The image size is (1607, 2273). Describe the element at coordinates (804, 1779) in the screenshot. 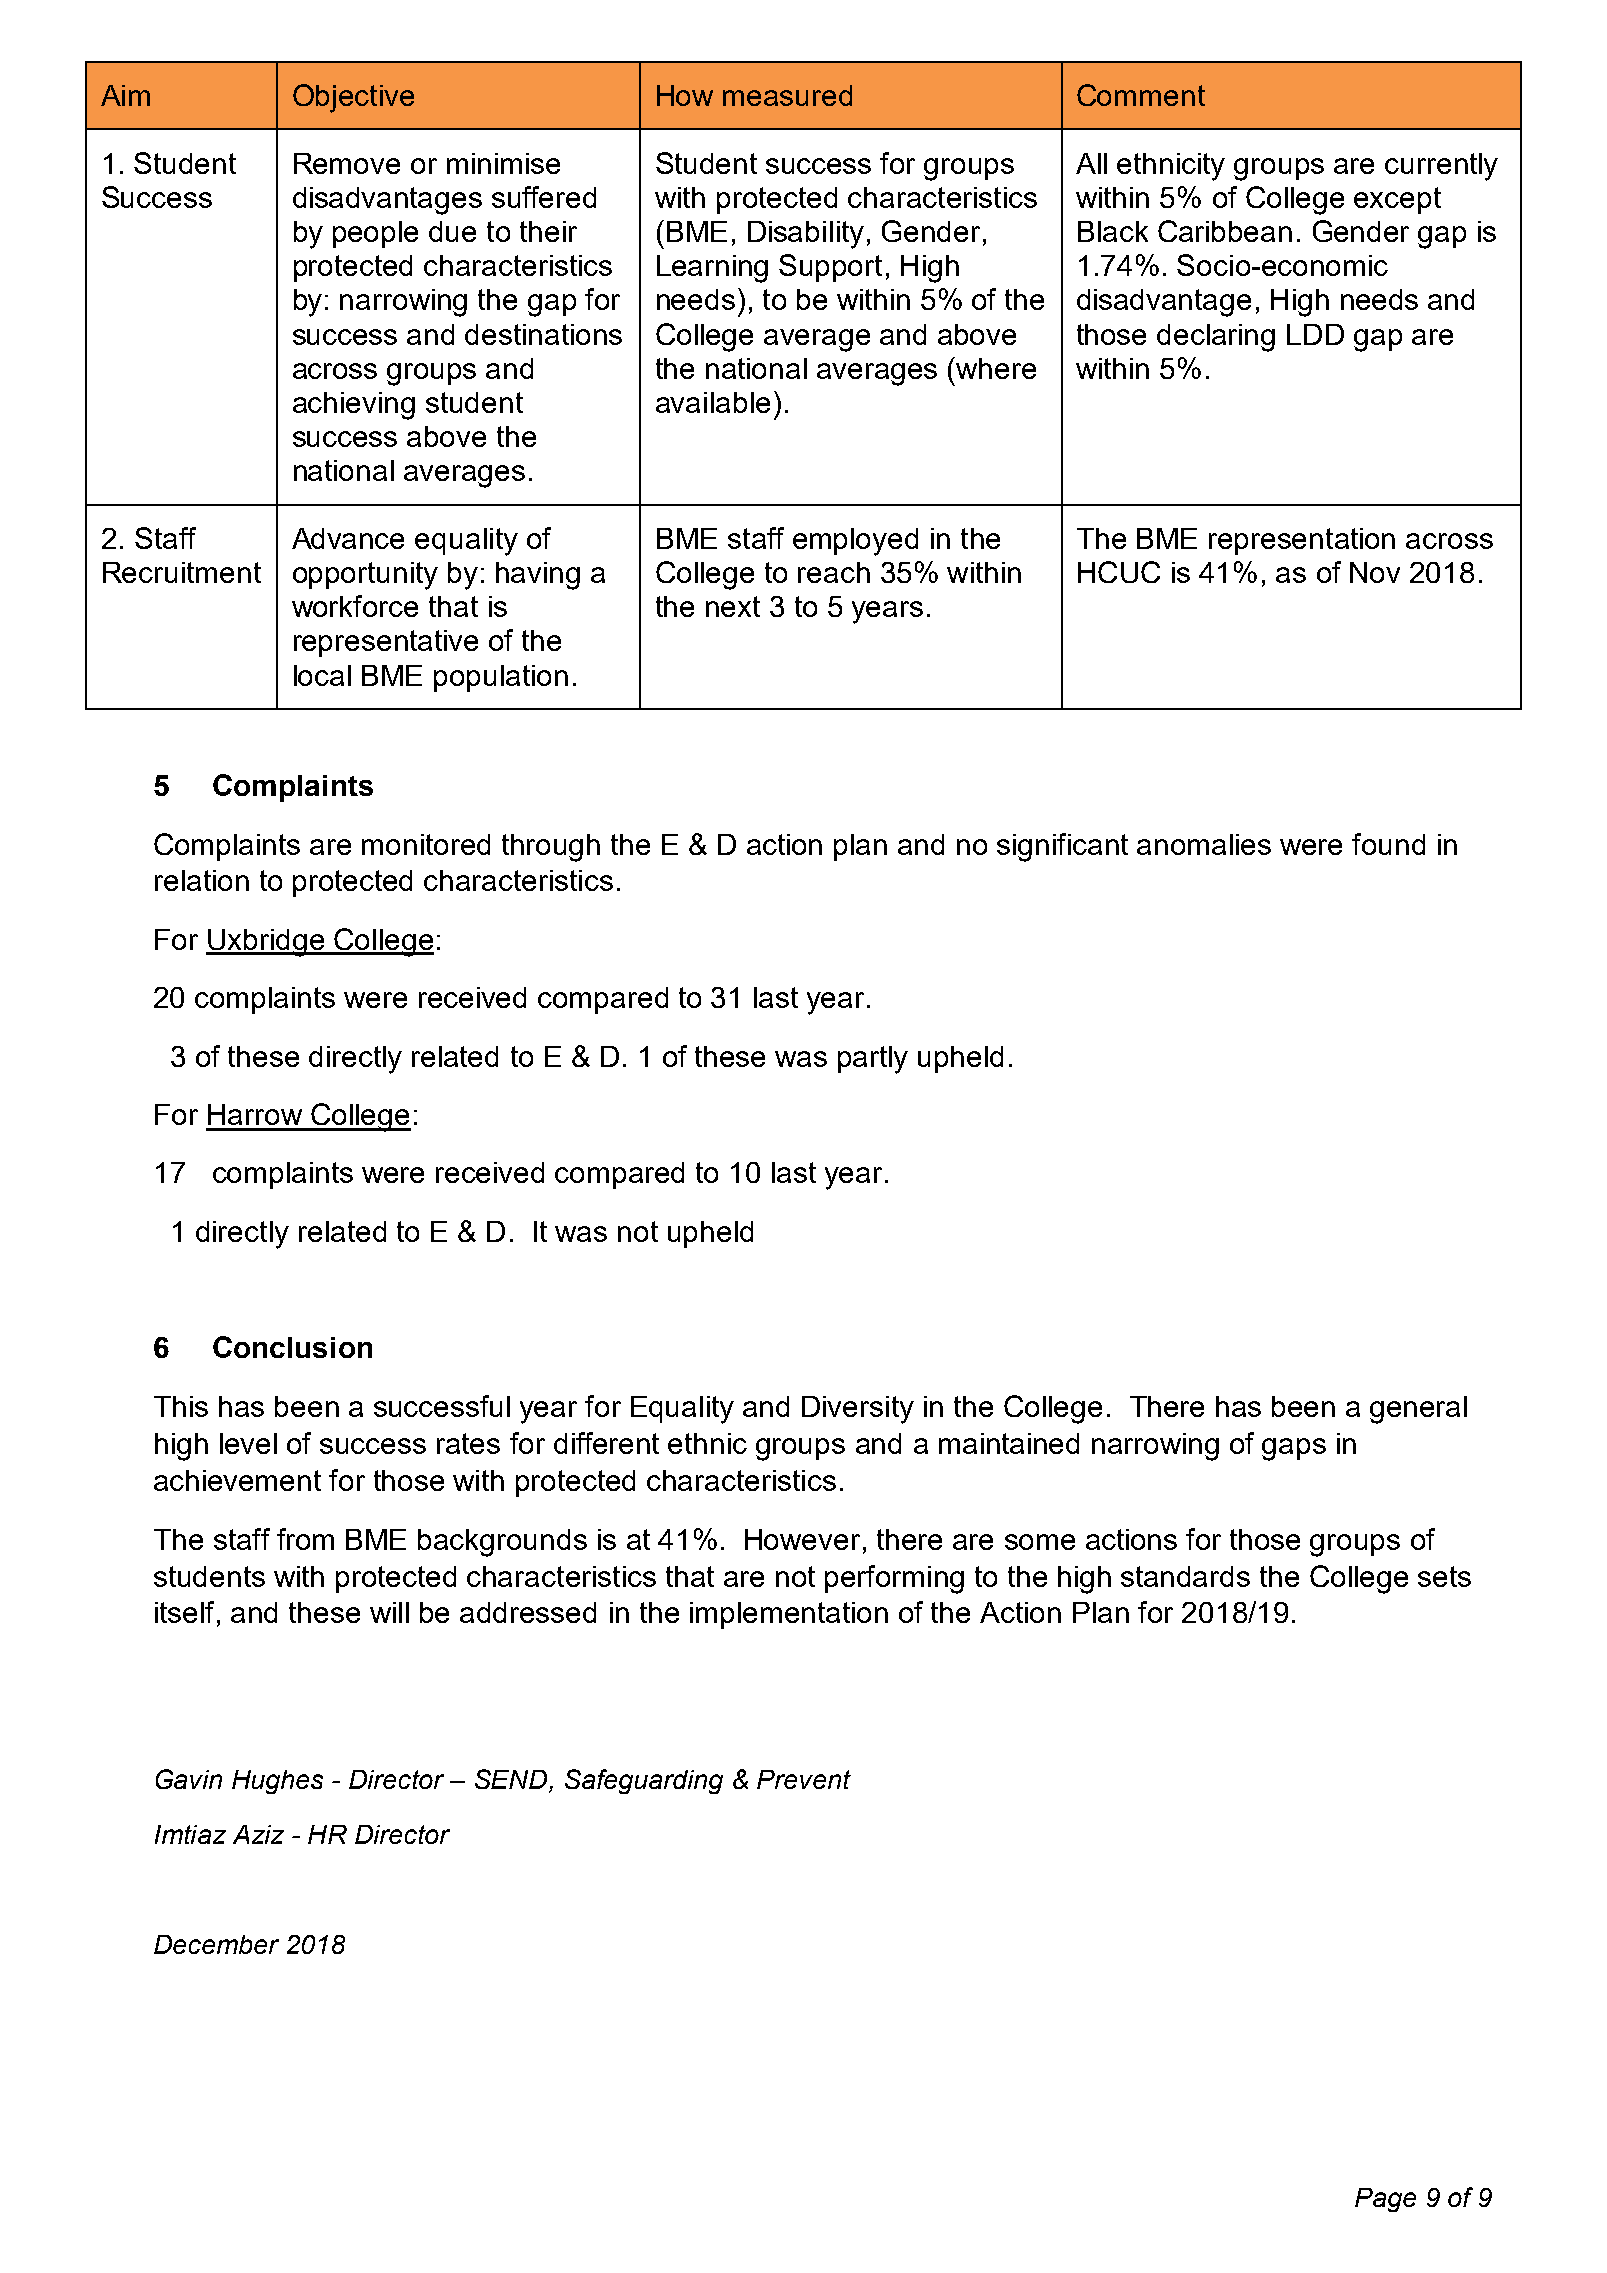

I see `Prevent` at that location.
